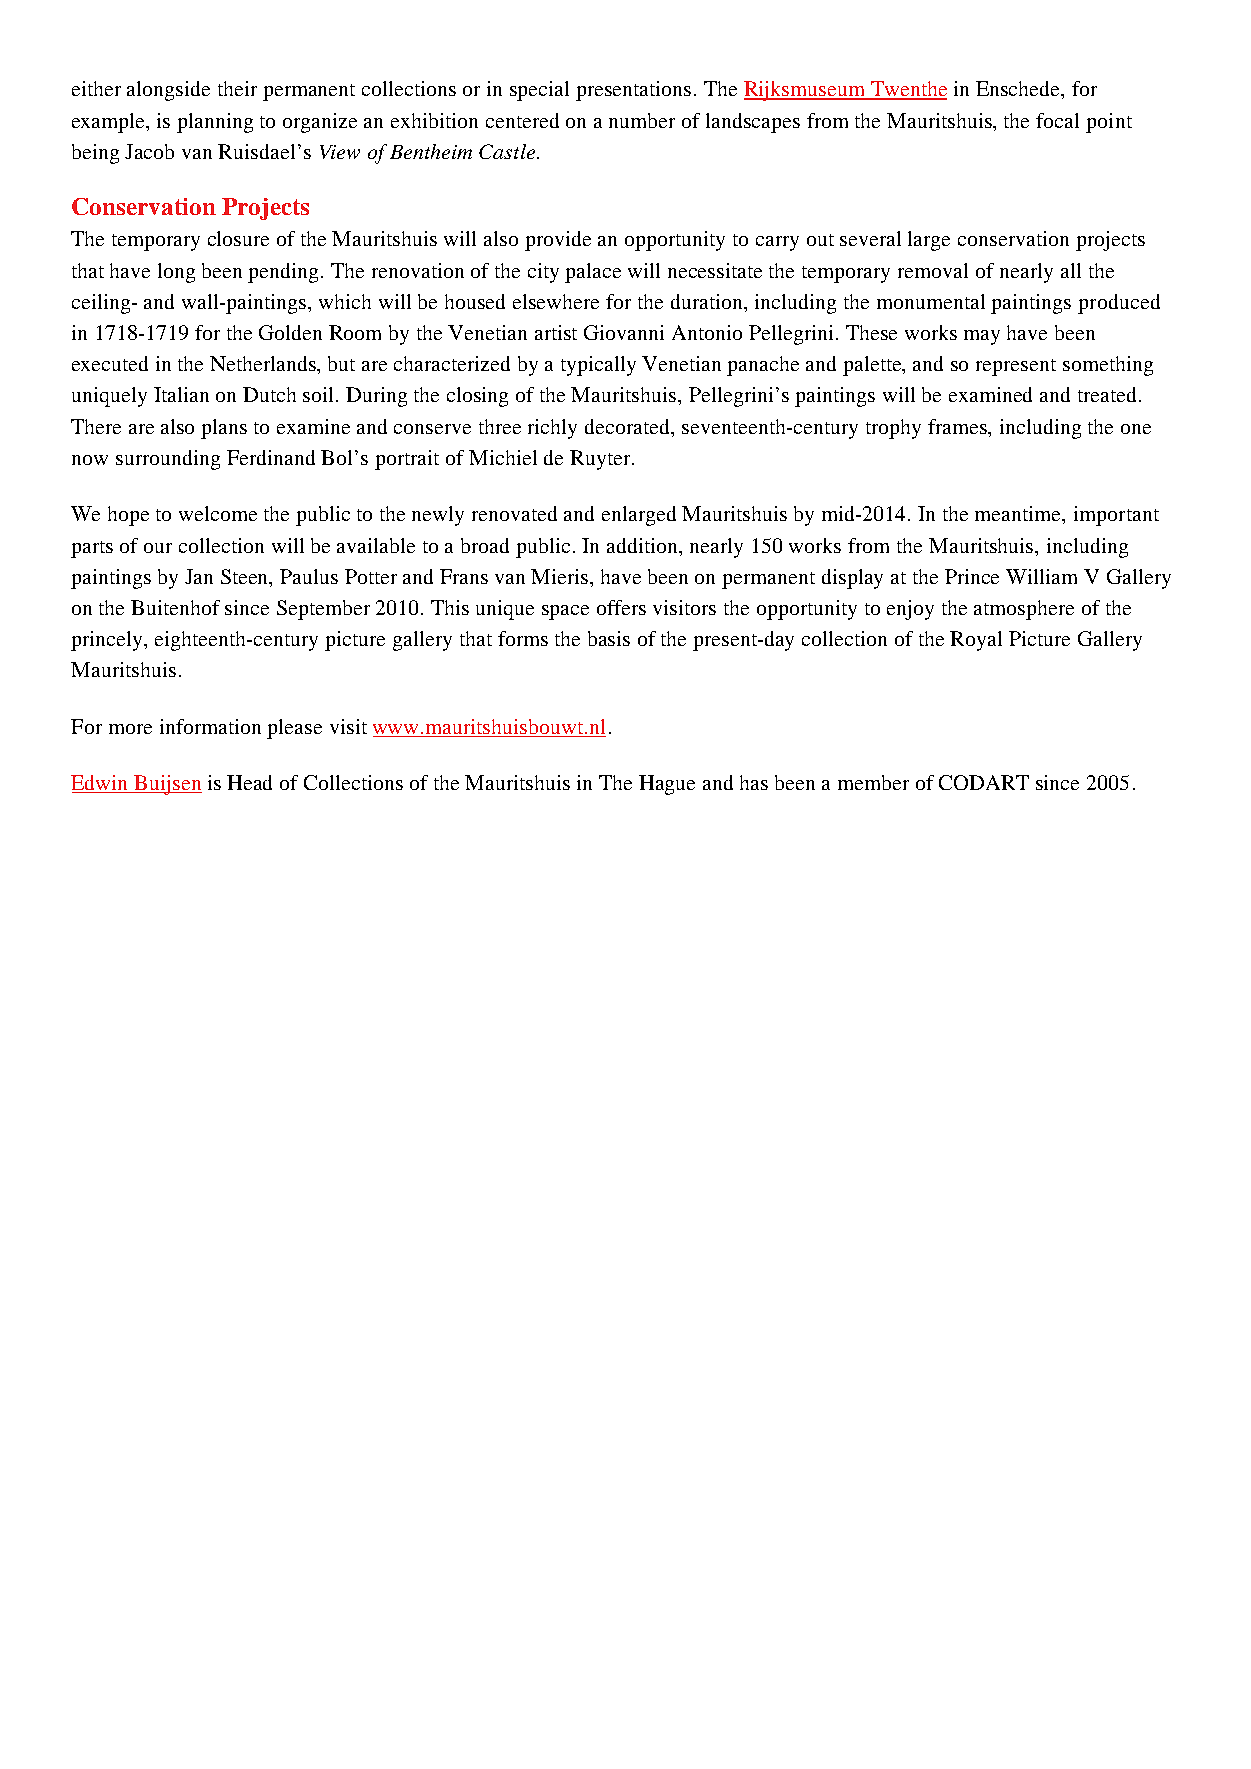 Image resolution: width=1251 pixels, height=1769 pixels. What do you see at coordinates (1057, 120) in the document?
I see `focal` at bounding box center [1057, 120].
